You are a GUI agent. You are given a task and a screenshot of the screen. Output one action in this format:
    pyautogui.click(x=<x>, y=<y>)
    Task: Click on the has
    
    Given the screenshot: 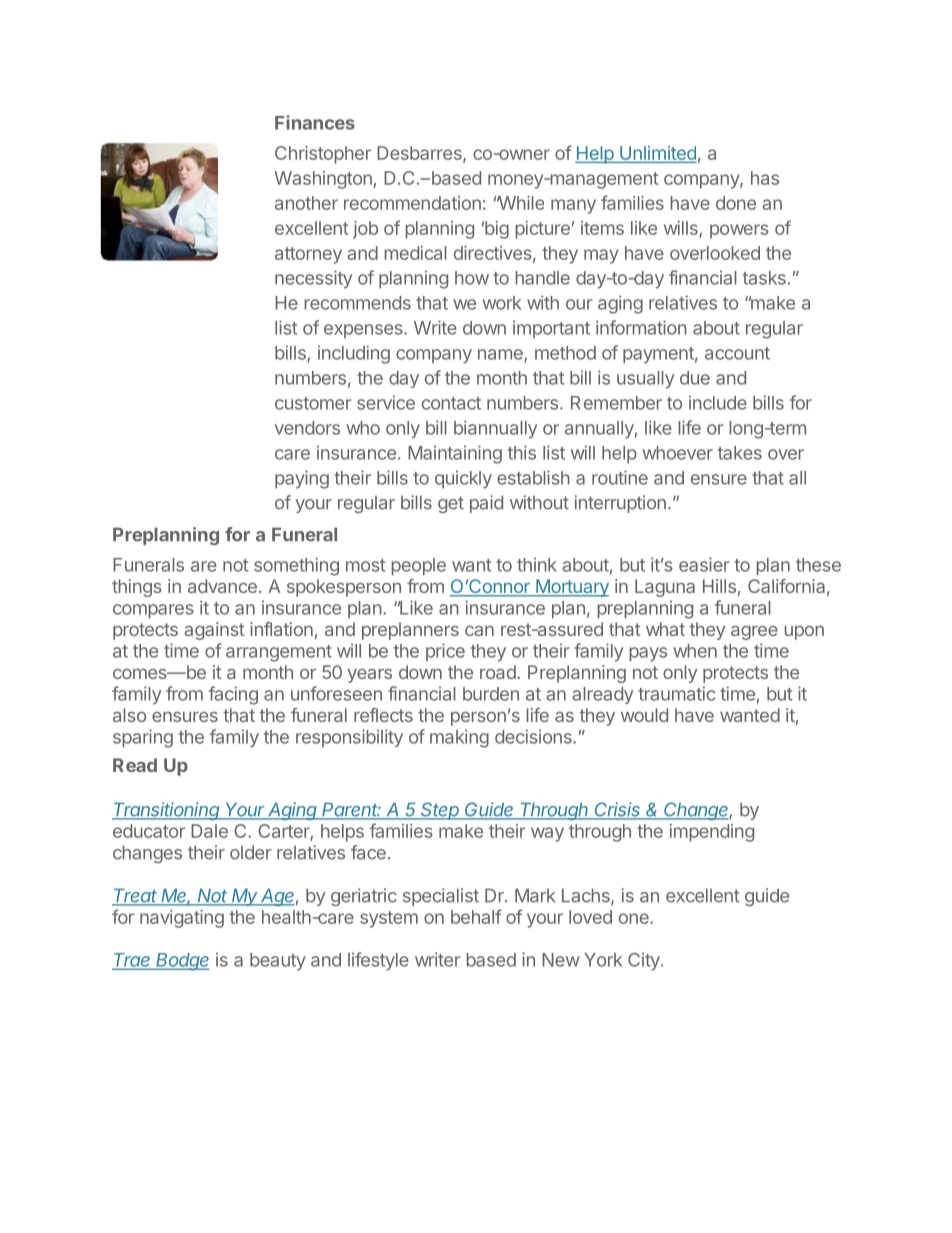 What is the action you would take?
    pyautogui.click(x=765, y=178)
